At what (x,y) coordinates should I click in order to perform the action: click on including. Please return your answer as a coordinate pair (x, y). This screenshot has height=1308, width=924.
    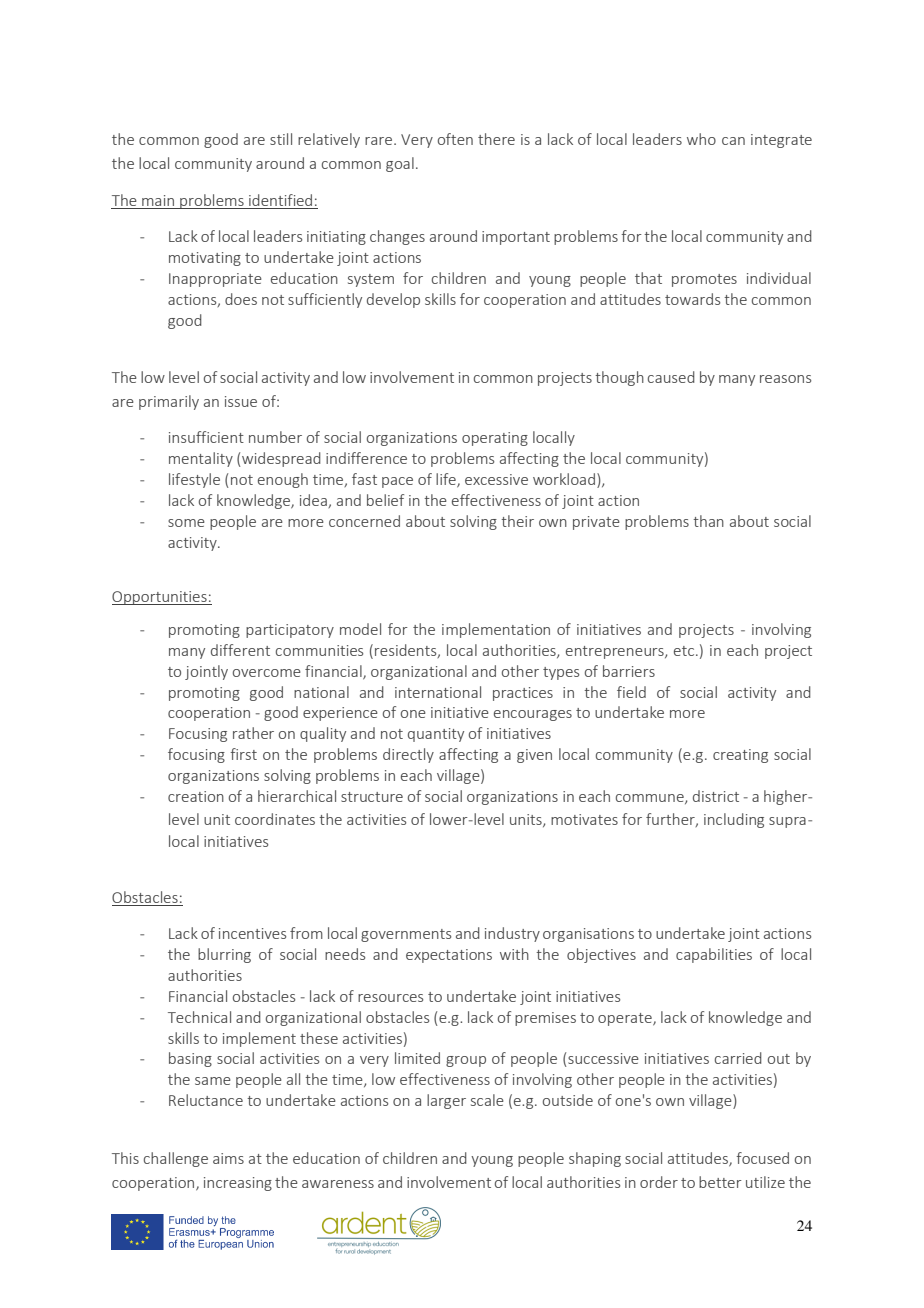
    Looking at the image, I should click on (734, 820).
